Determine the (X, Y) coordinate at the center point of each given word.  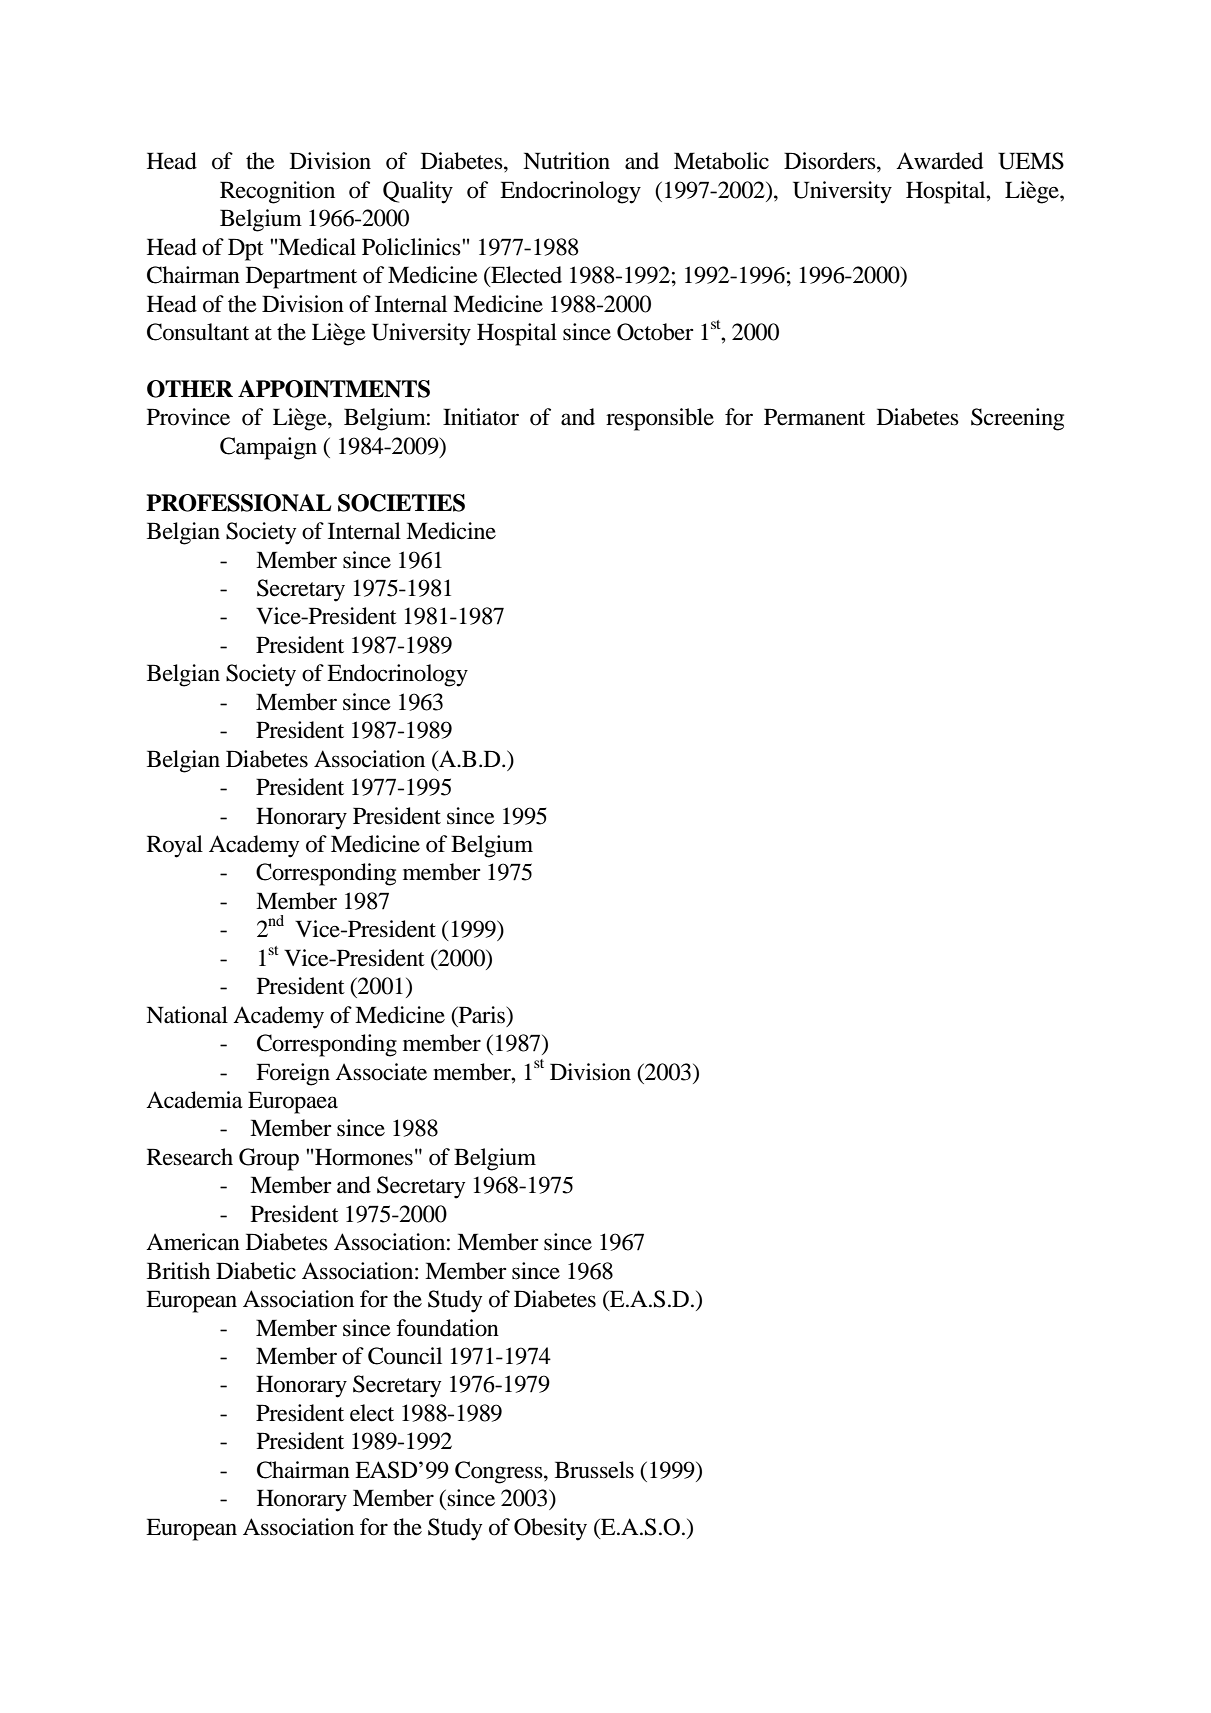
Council (405, 1356)
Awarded (939, 161)
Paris (482, 1015)
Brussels (594, 1470)
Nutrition (566, 161)
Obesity (550, 1529)
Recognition (277, 192)
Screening (1017, 419)
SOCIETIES (401, 503)
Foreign (293, 1074)
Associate (381, 1072)
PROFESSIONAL (238, 503)
